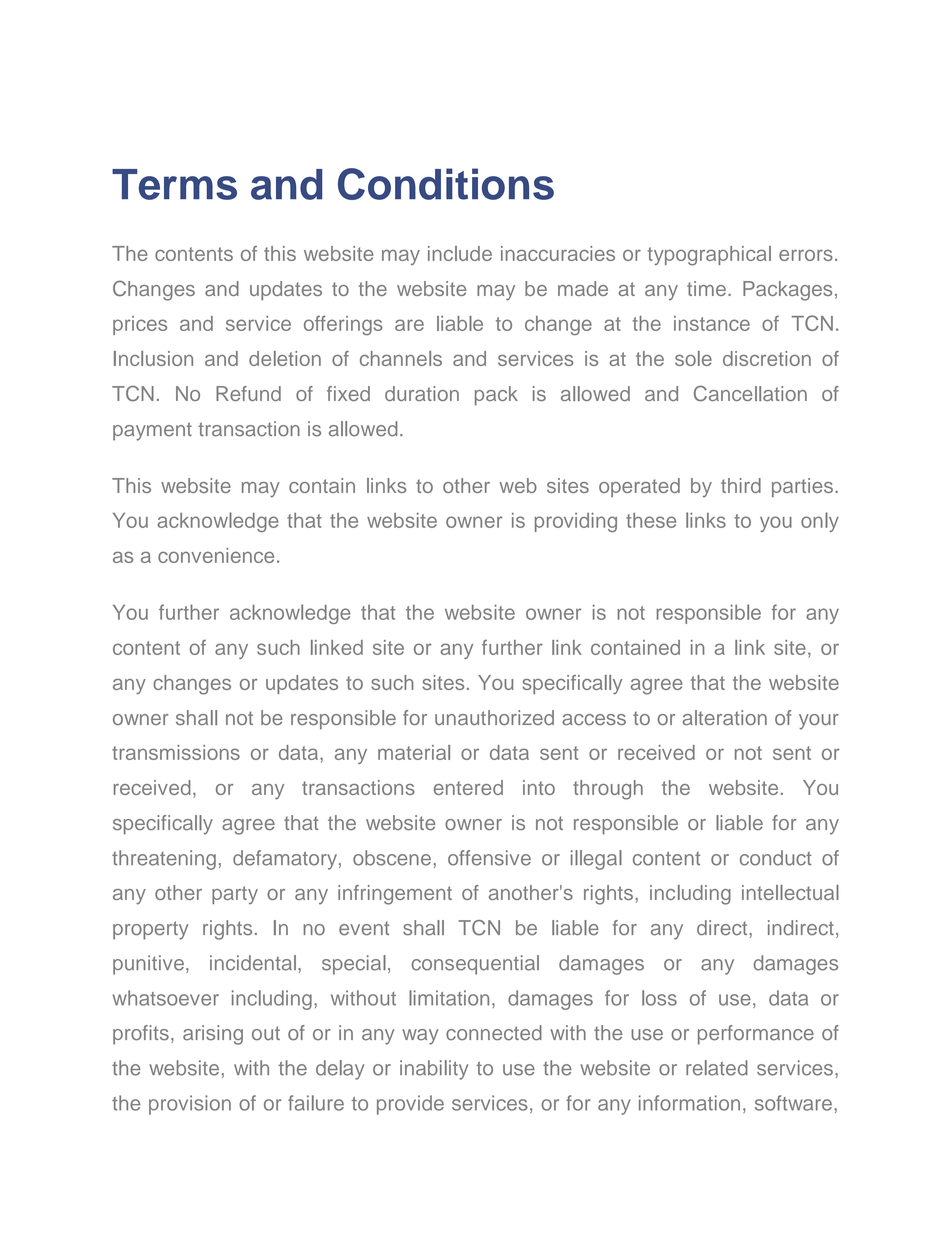 The height and width of the document is (1233, 952). Describe the element at coordinates (422, 393) in the document. I see `duration` at that location.
